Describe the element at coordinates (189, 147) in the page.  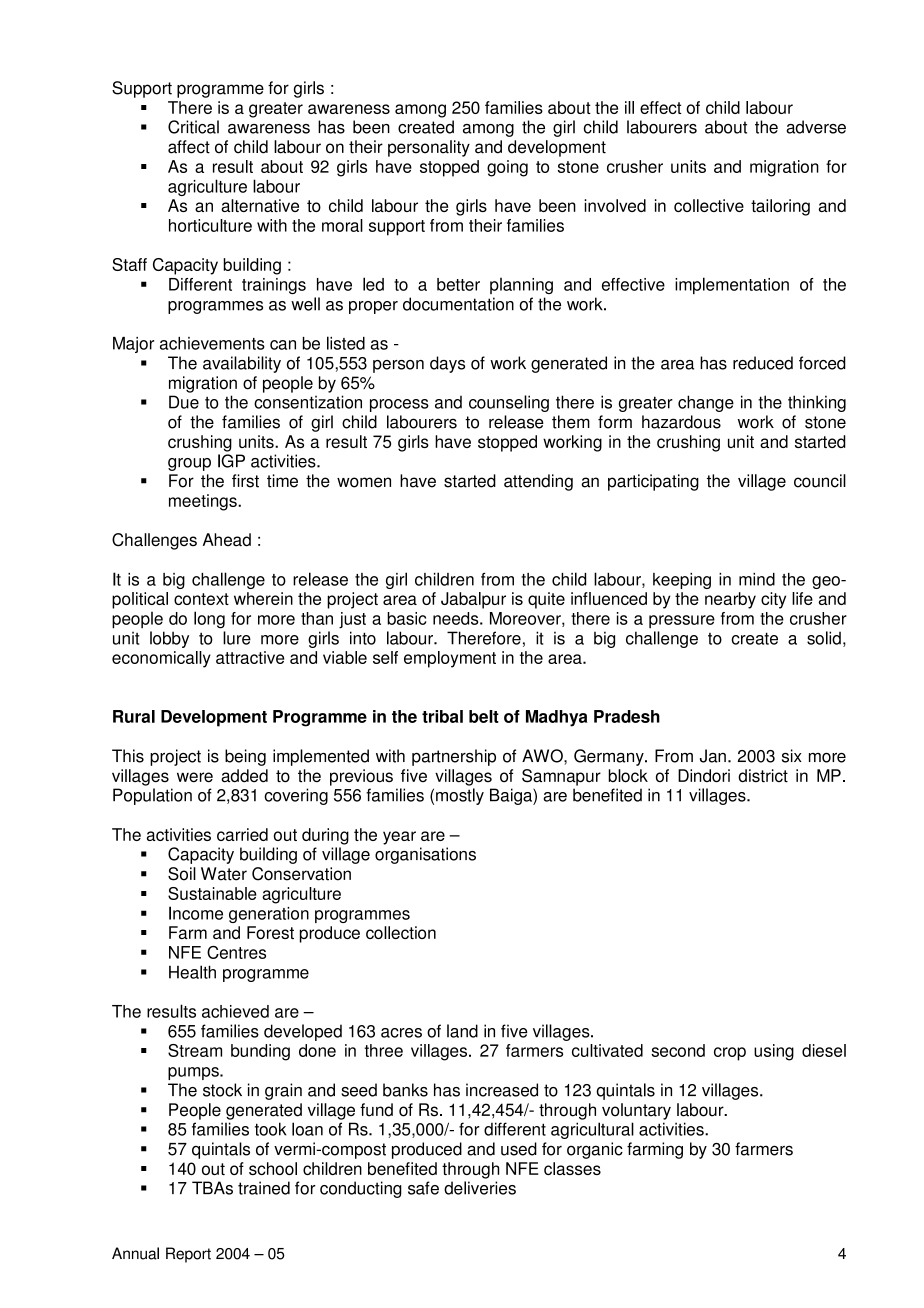
I see `affect` at that location.
